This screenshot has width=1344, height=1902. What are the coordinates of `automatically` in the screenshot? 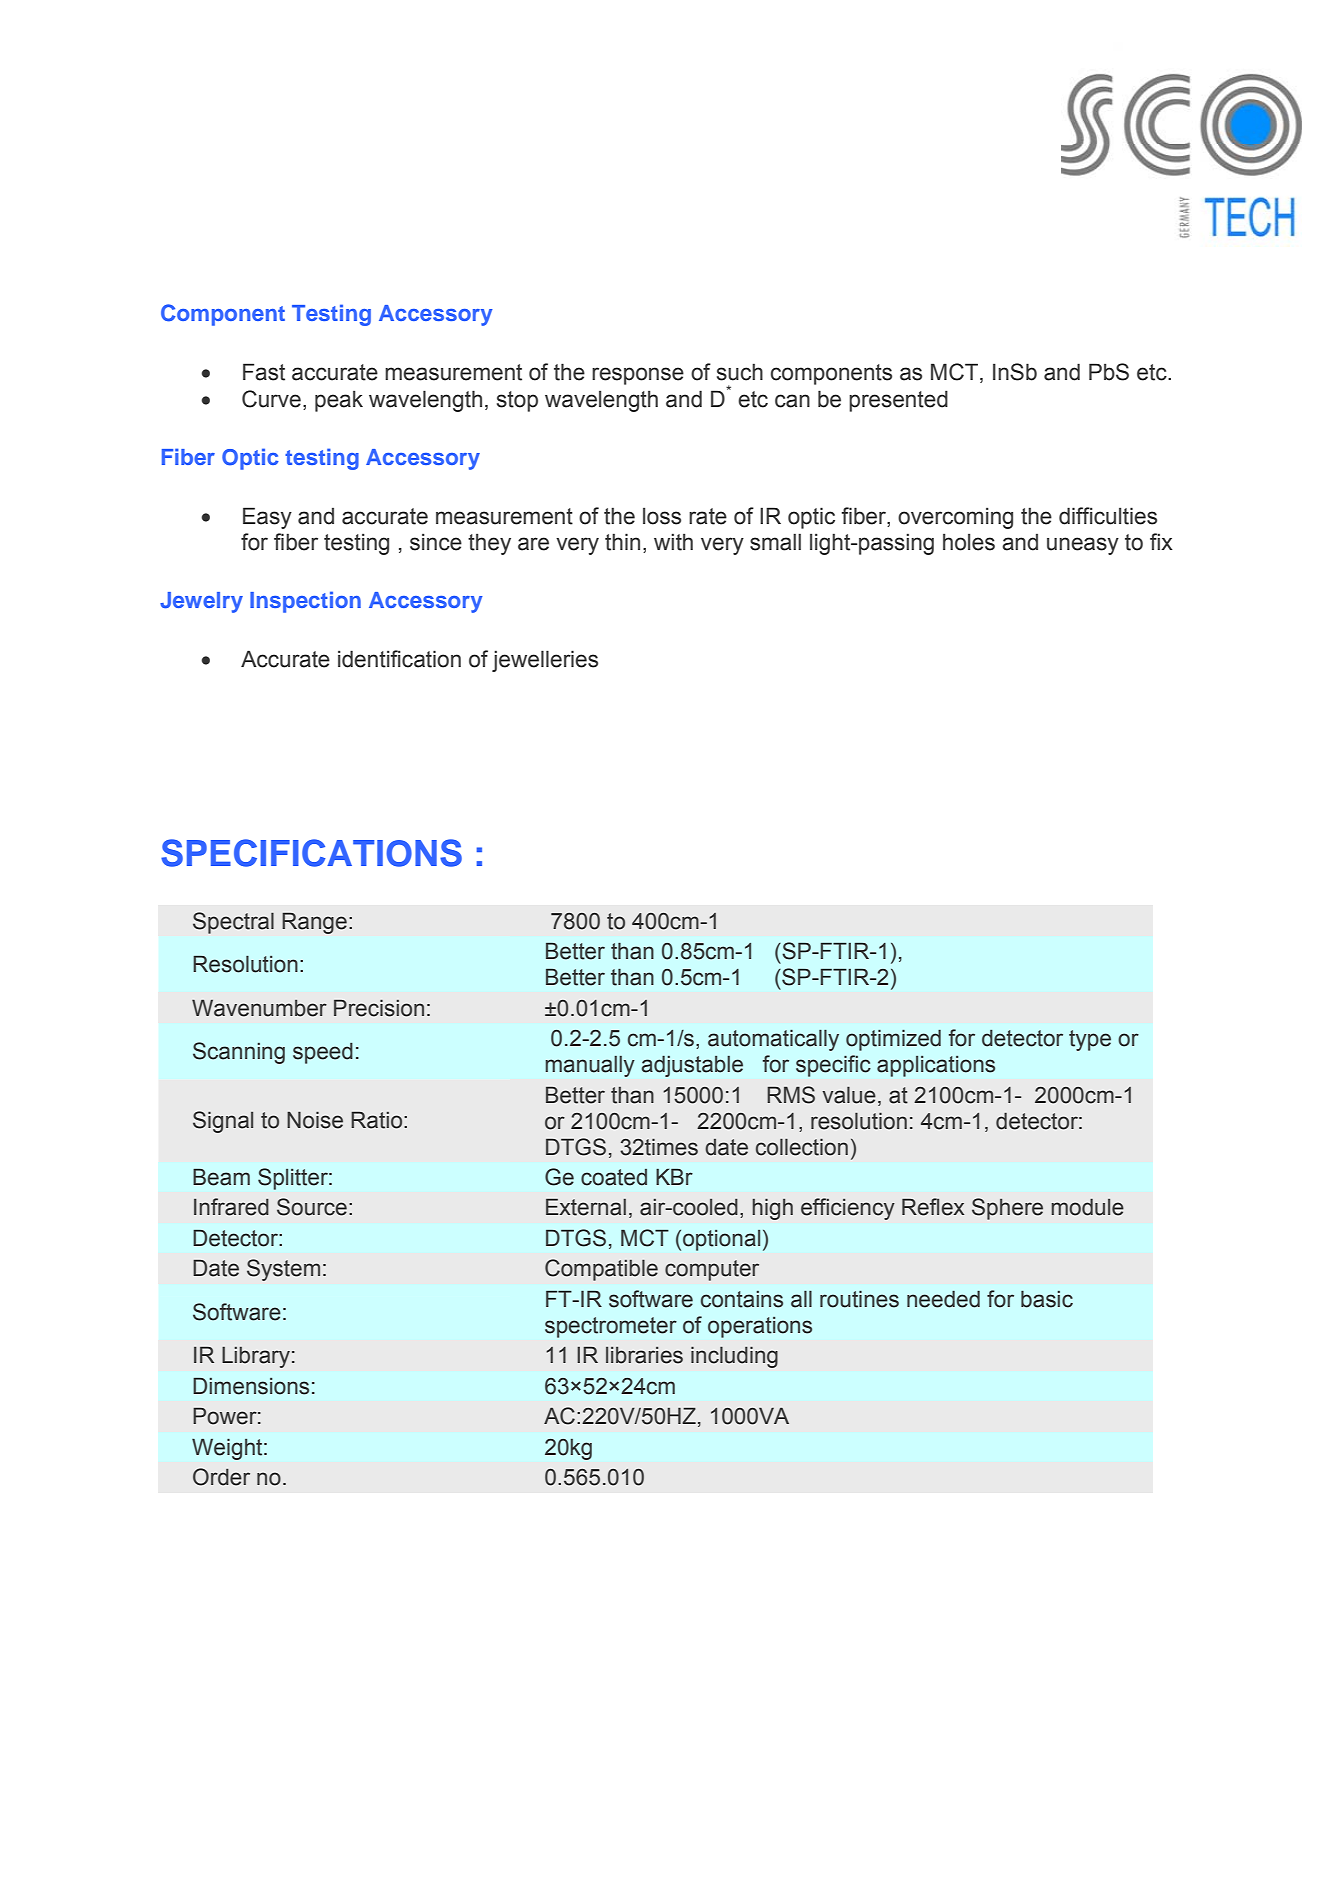 It's located at (773, 1040).
